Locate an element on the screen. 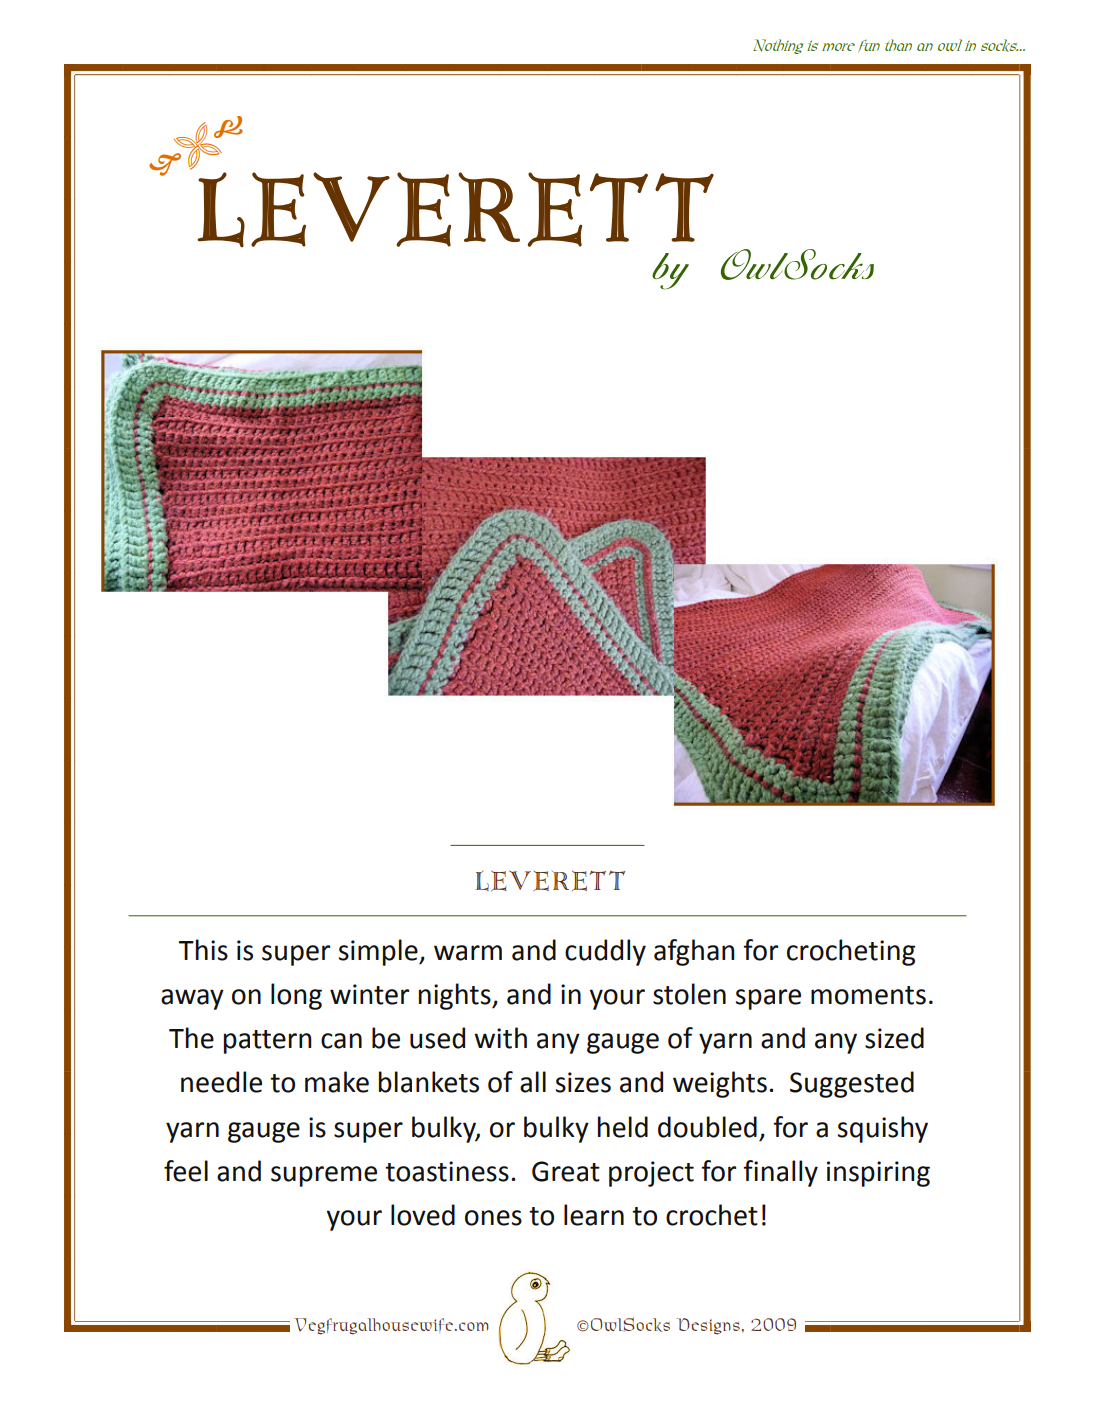  This is located at coordinates (203, 950).
